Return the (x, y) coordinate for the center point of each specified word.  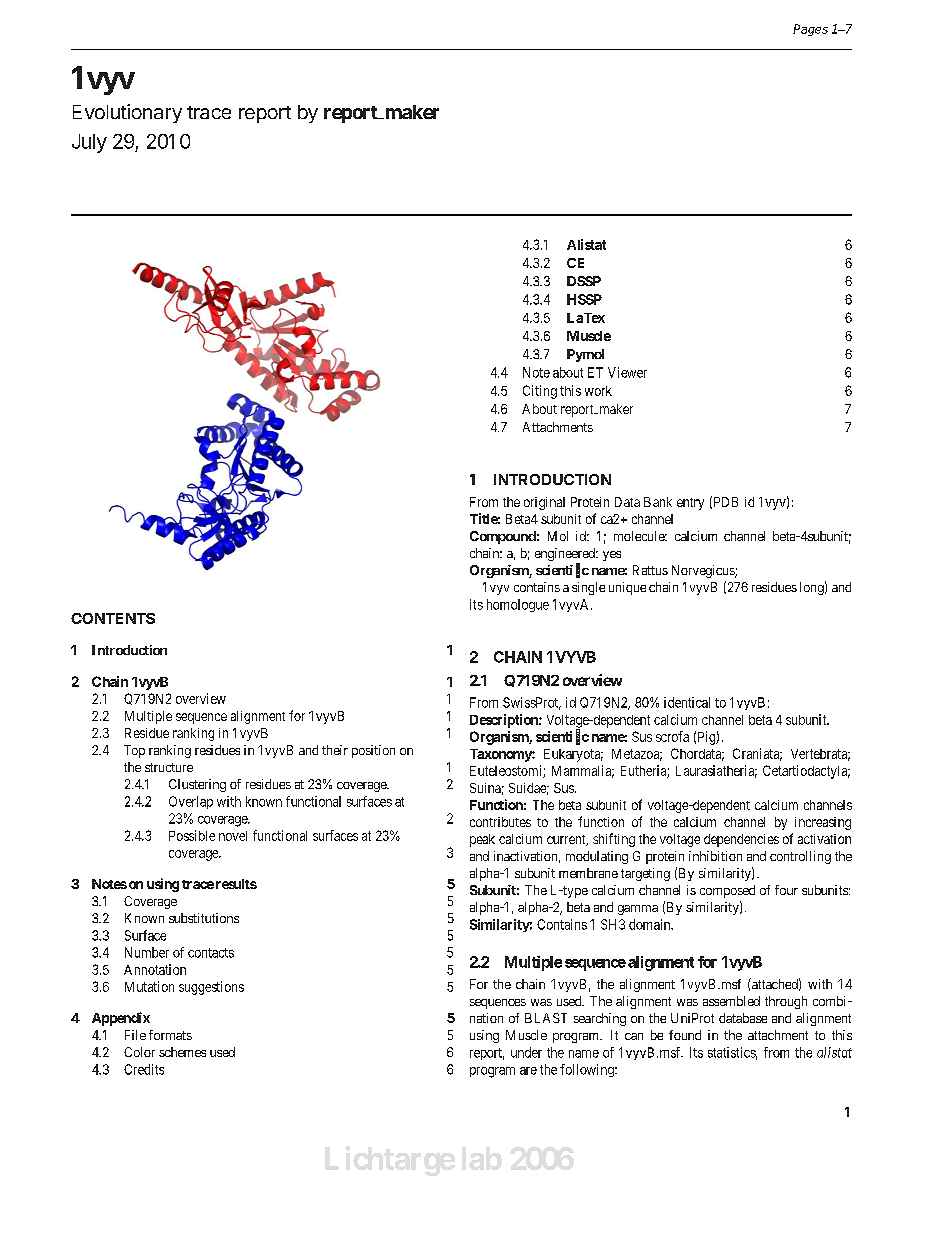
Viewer (627, 372)
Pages (810, 30)
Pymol (585, 355)
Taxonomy (501, 755)
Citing (540, 392)
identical (687, 702)
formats (170, 1035)
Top (134, 751)
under (526, 1052)
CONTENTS (113, 618)
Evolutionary (127, 113)
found (685, 1035)
